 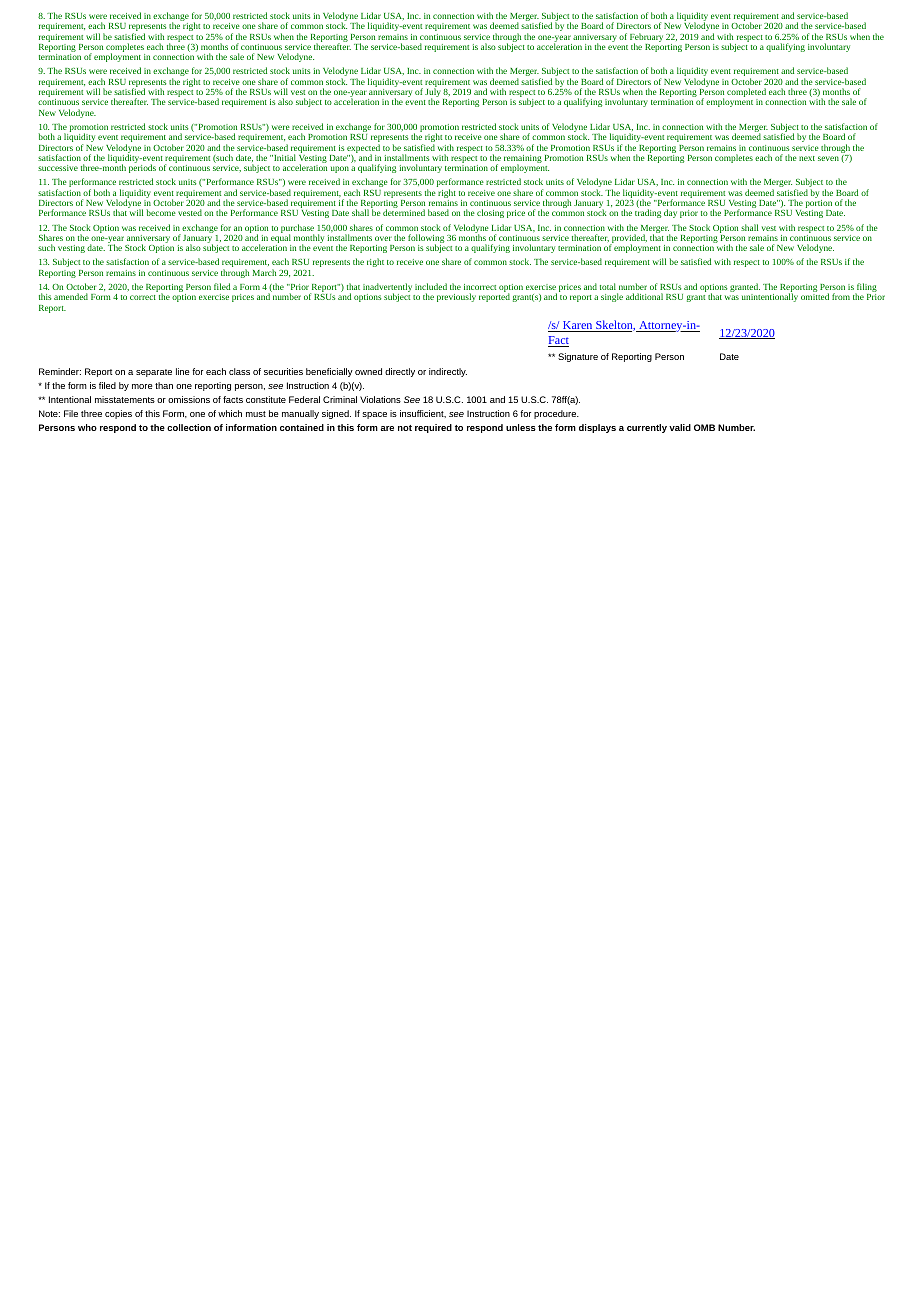 What do you see at coordinates (646, 39) in the screenshot?
I see `February` at bounding box center [646, 39].
